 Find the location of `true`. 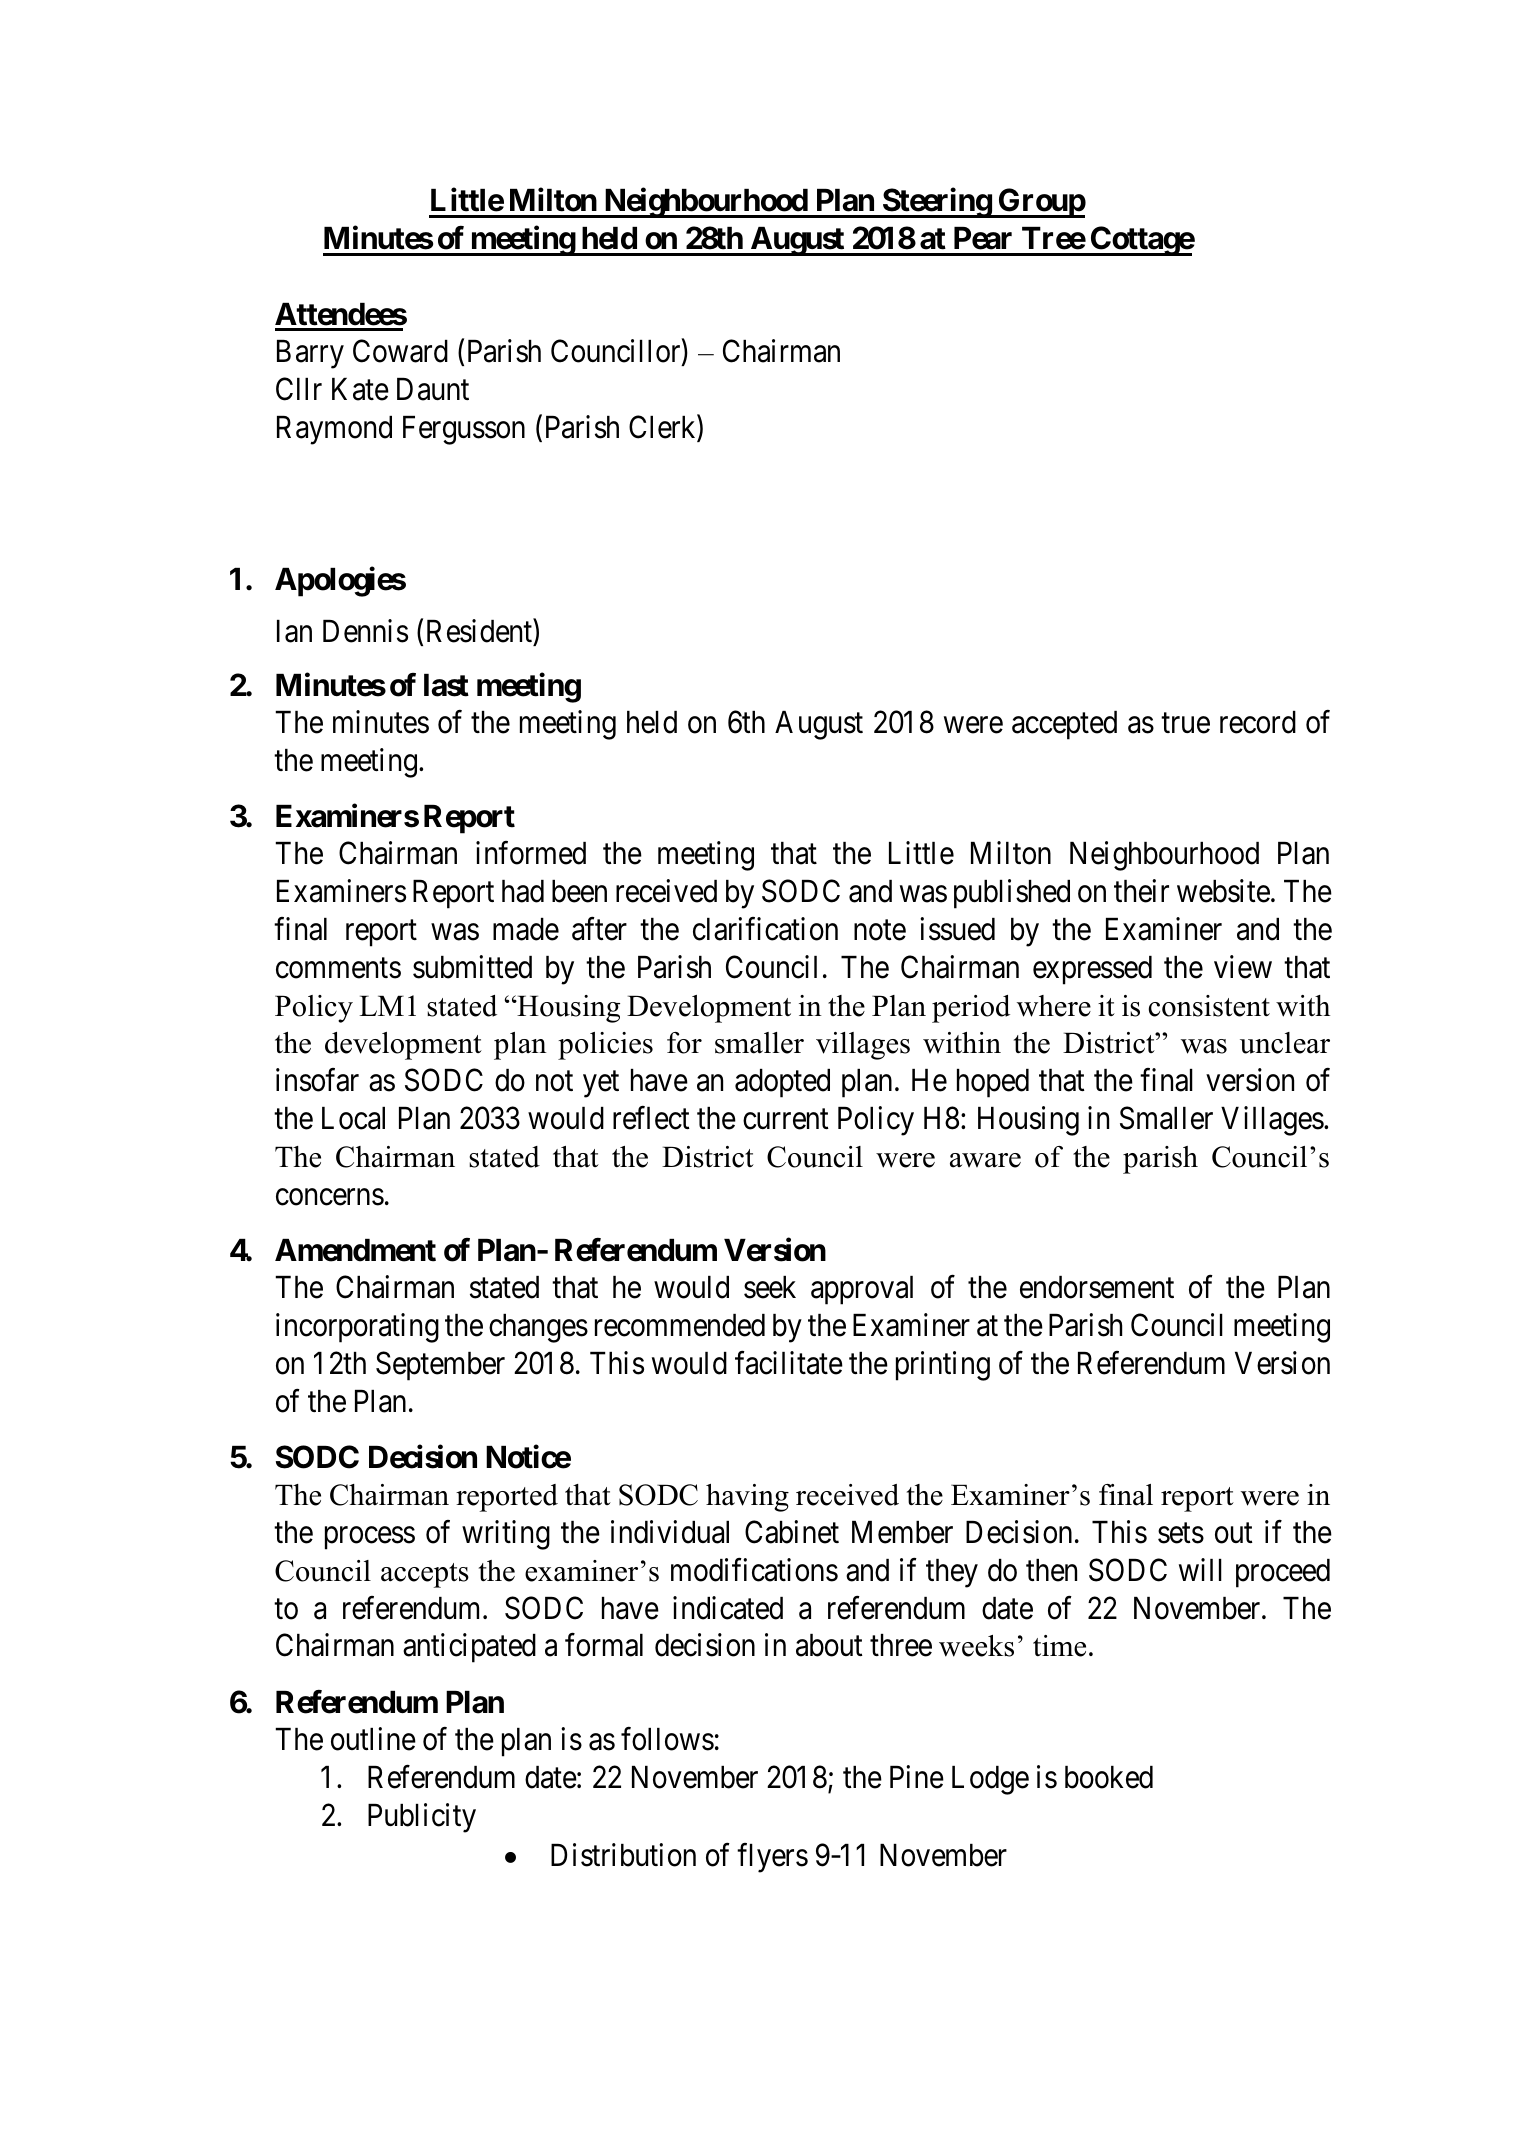

true is located at coordinates (1185, 723).
